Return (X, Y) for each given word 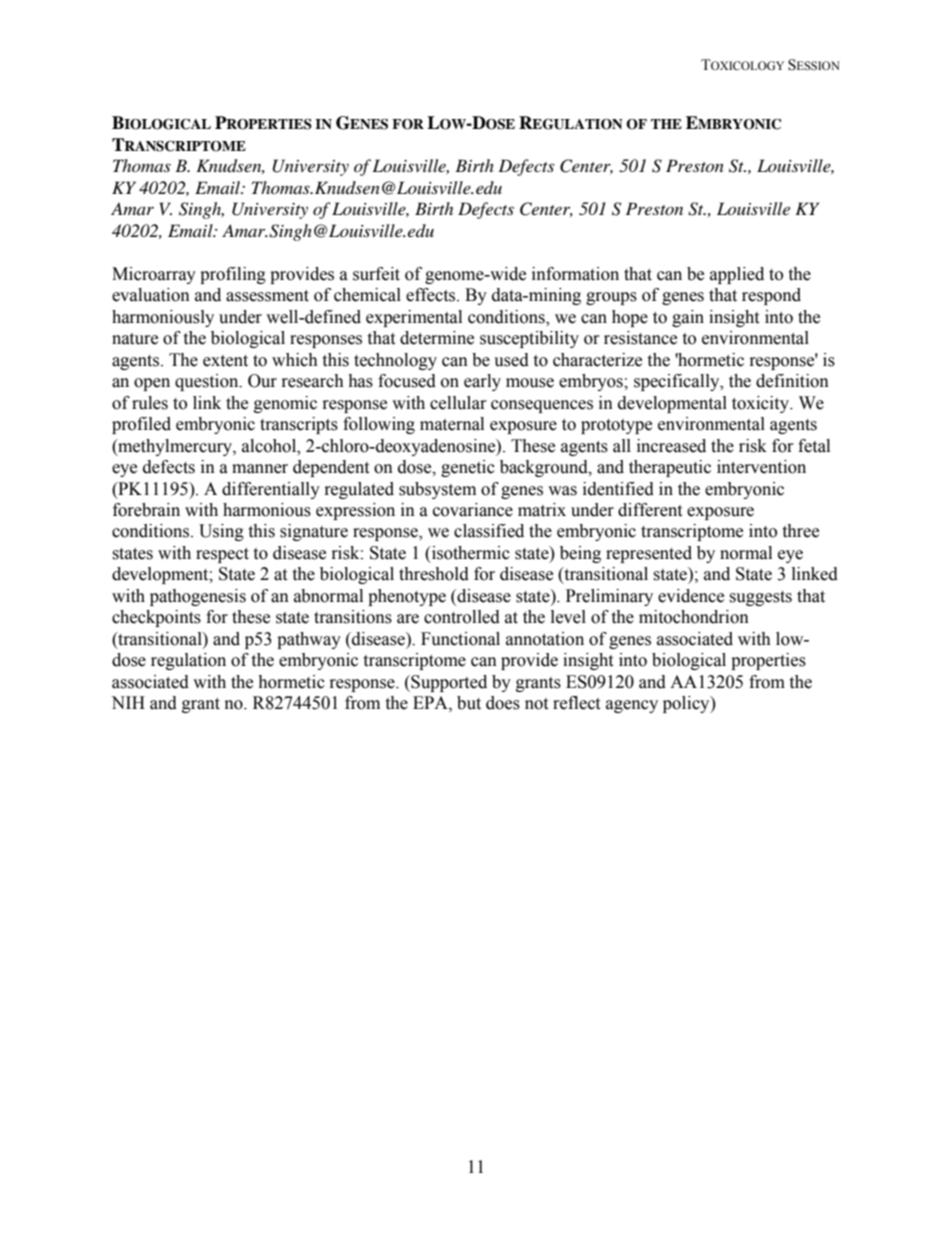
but (469, 703)
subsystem (437, 490)
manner (260, 469)
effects (432, 295)
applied (737, 275)
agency (632, 706)
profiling (233, 275)
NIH (128, 702)
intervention (761, 467)
